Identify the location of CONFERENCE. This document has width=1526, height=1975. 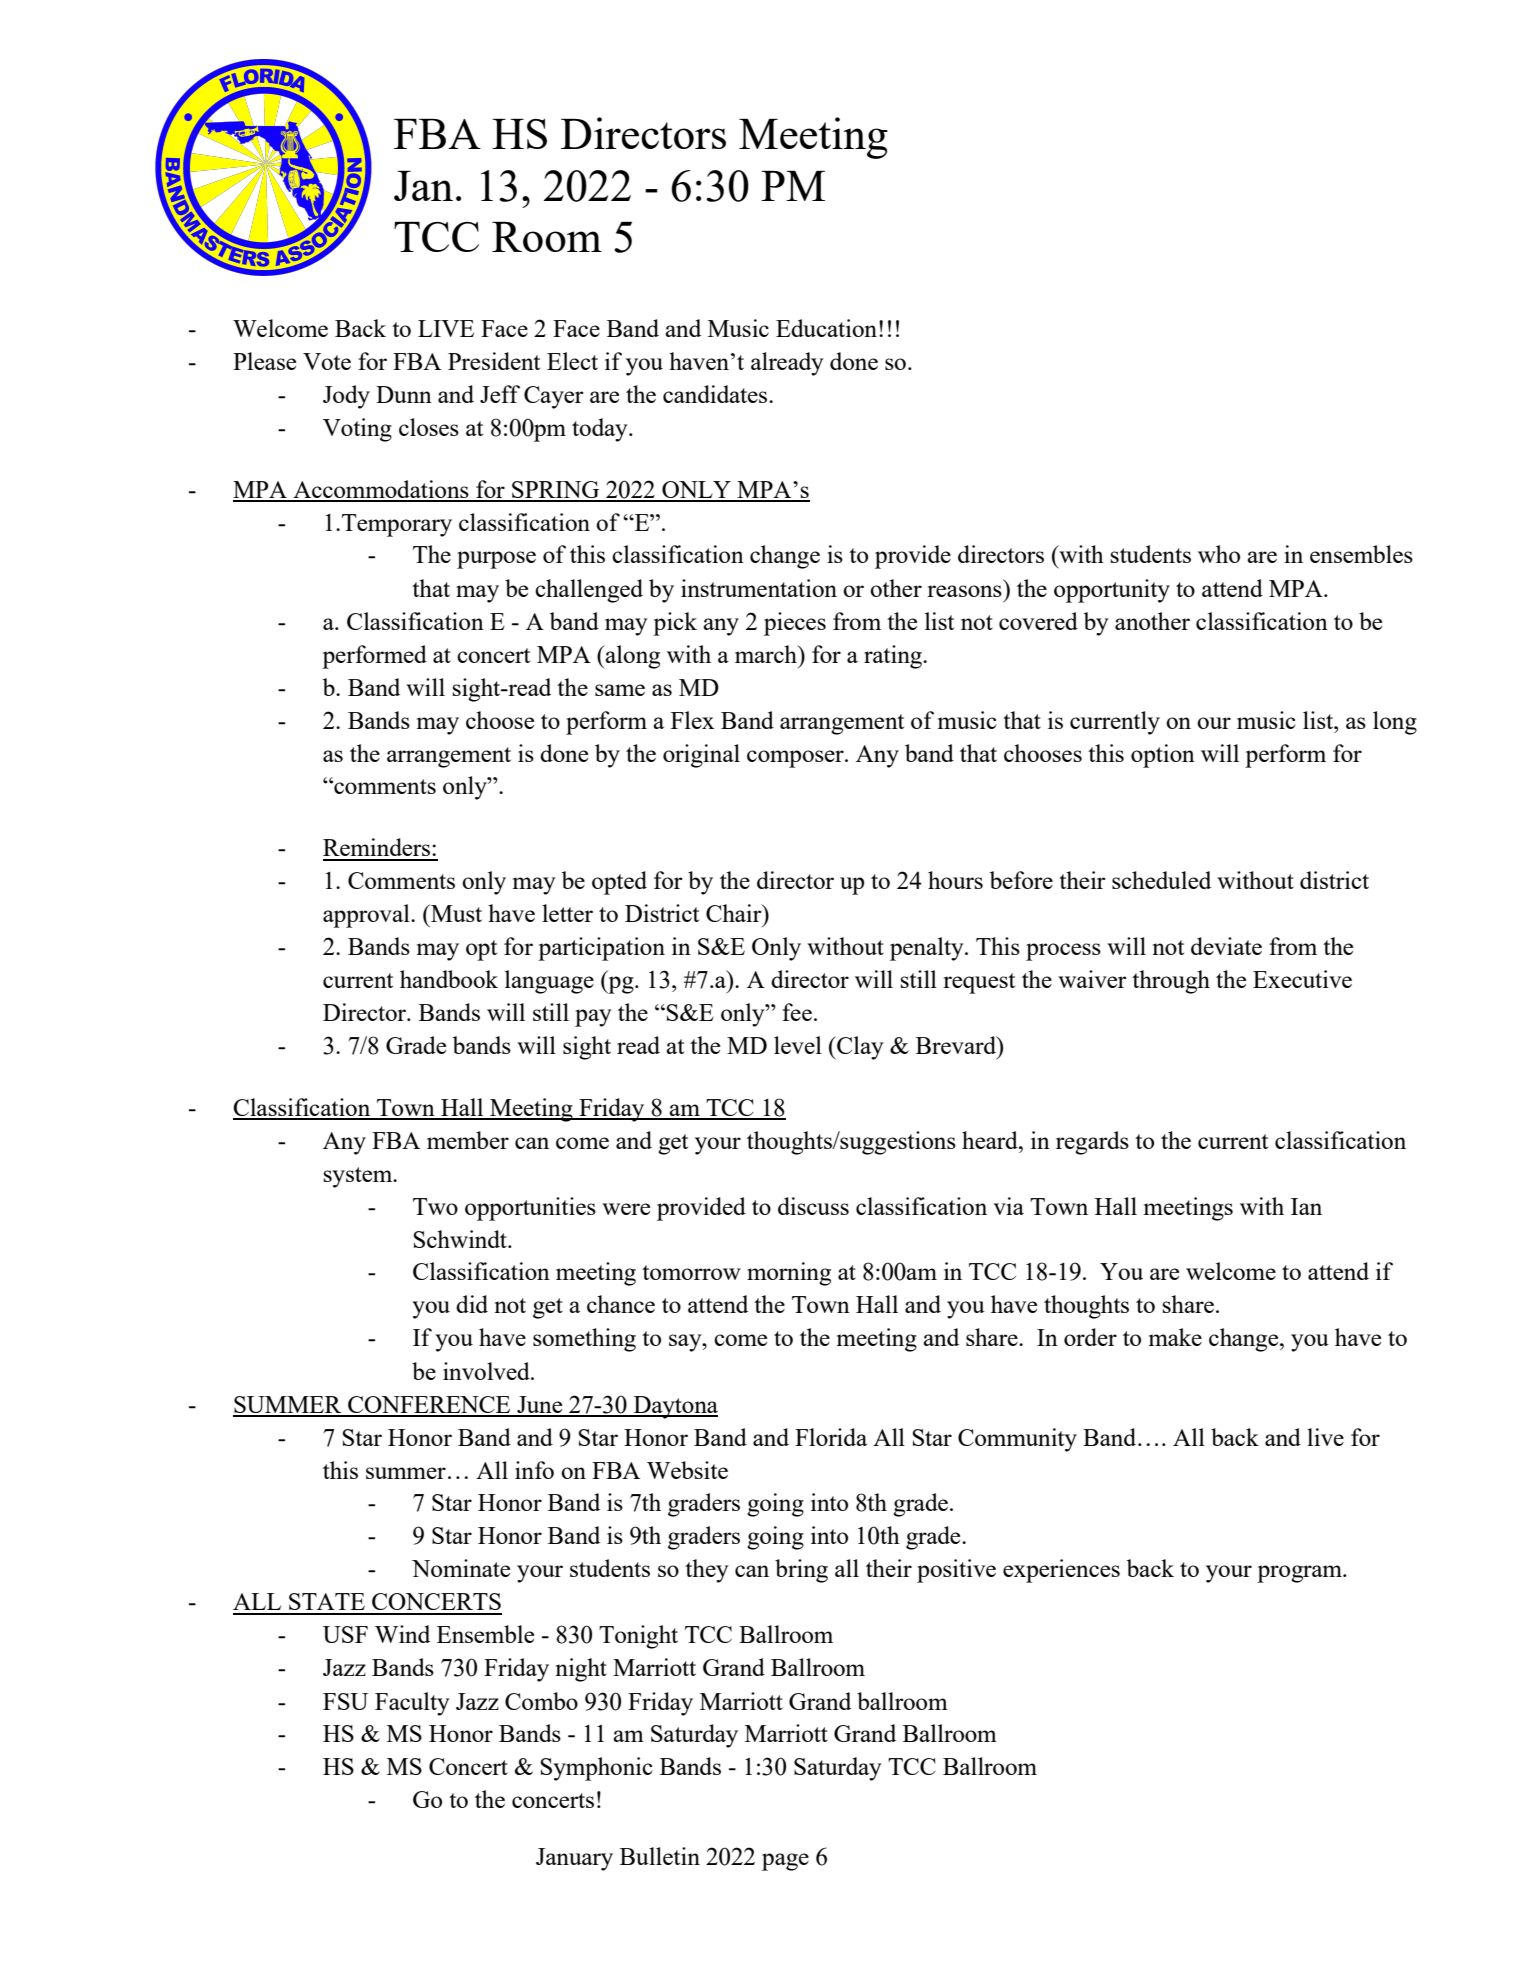
(429, 1406).
